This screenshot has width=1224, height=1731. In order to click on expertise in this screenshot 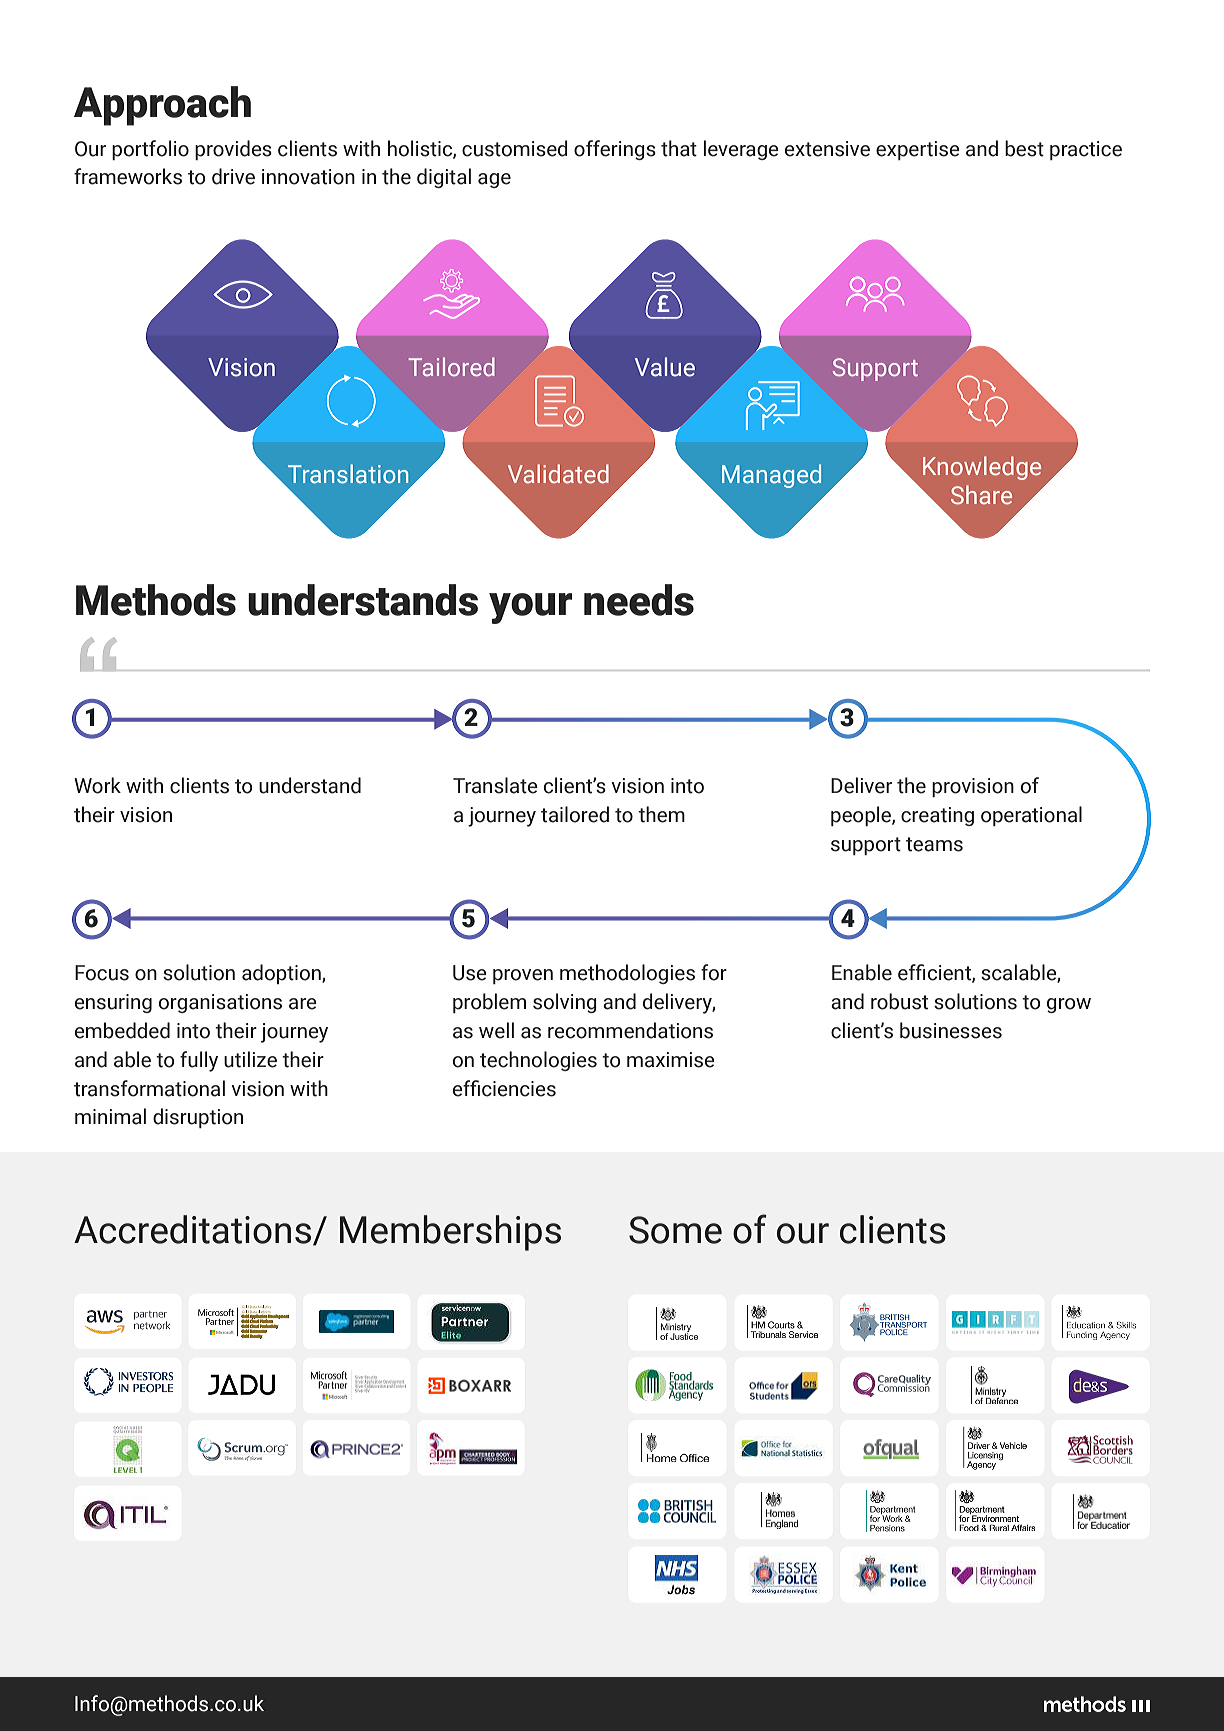, I will do `click(918, 150)`.
